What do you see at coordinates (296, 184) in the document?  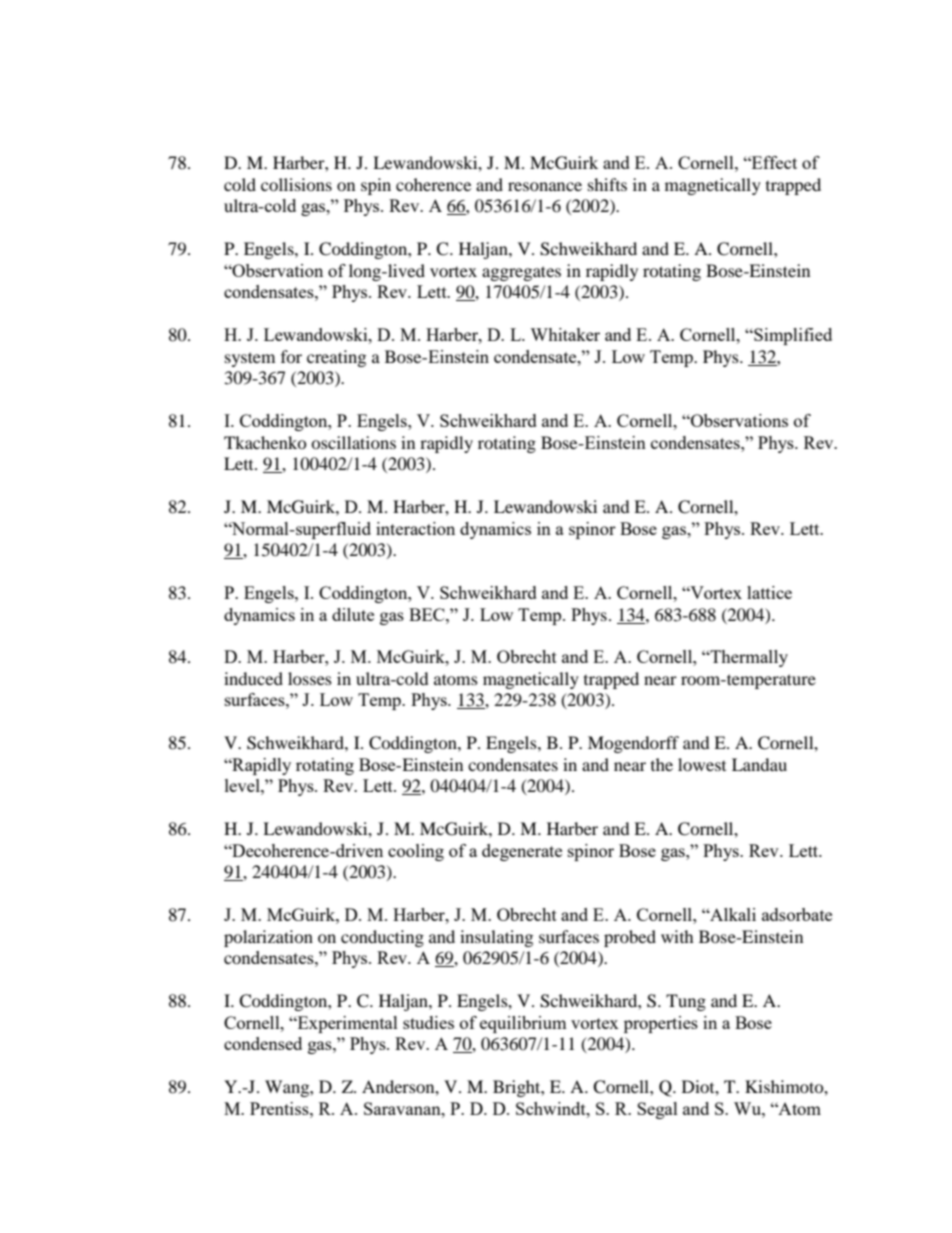 I see `collisions` at bounding box center [296, 184].
